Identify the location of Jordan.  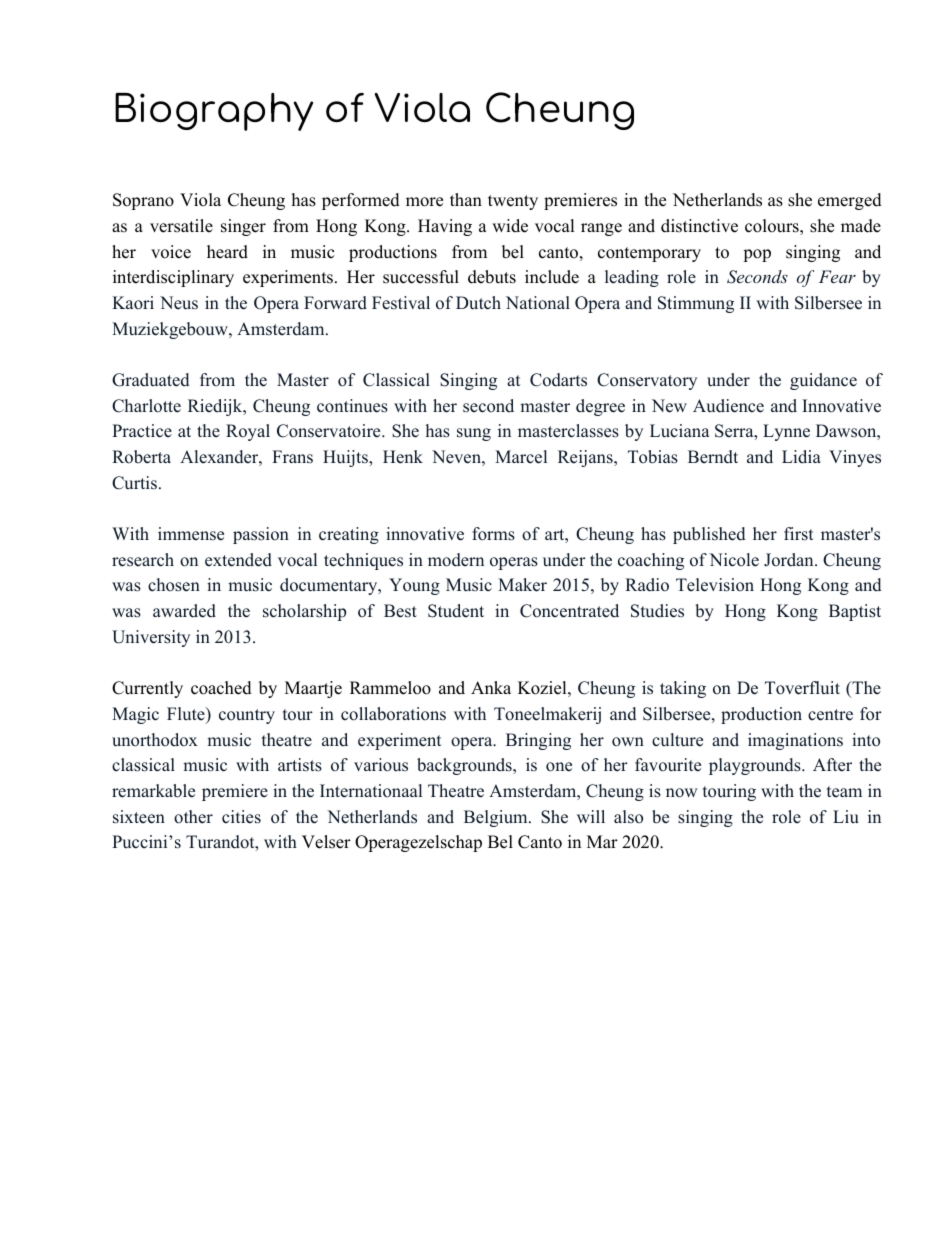
(790, 560).
